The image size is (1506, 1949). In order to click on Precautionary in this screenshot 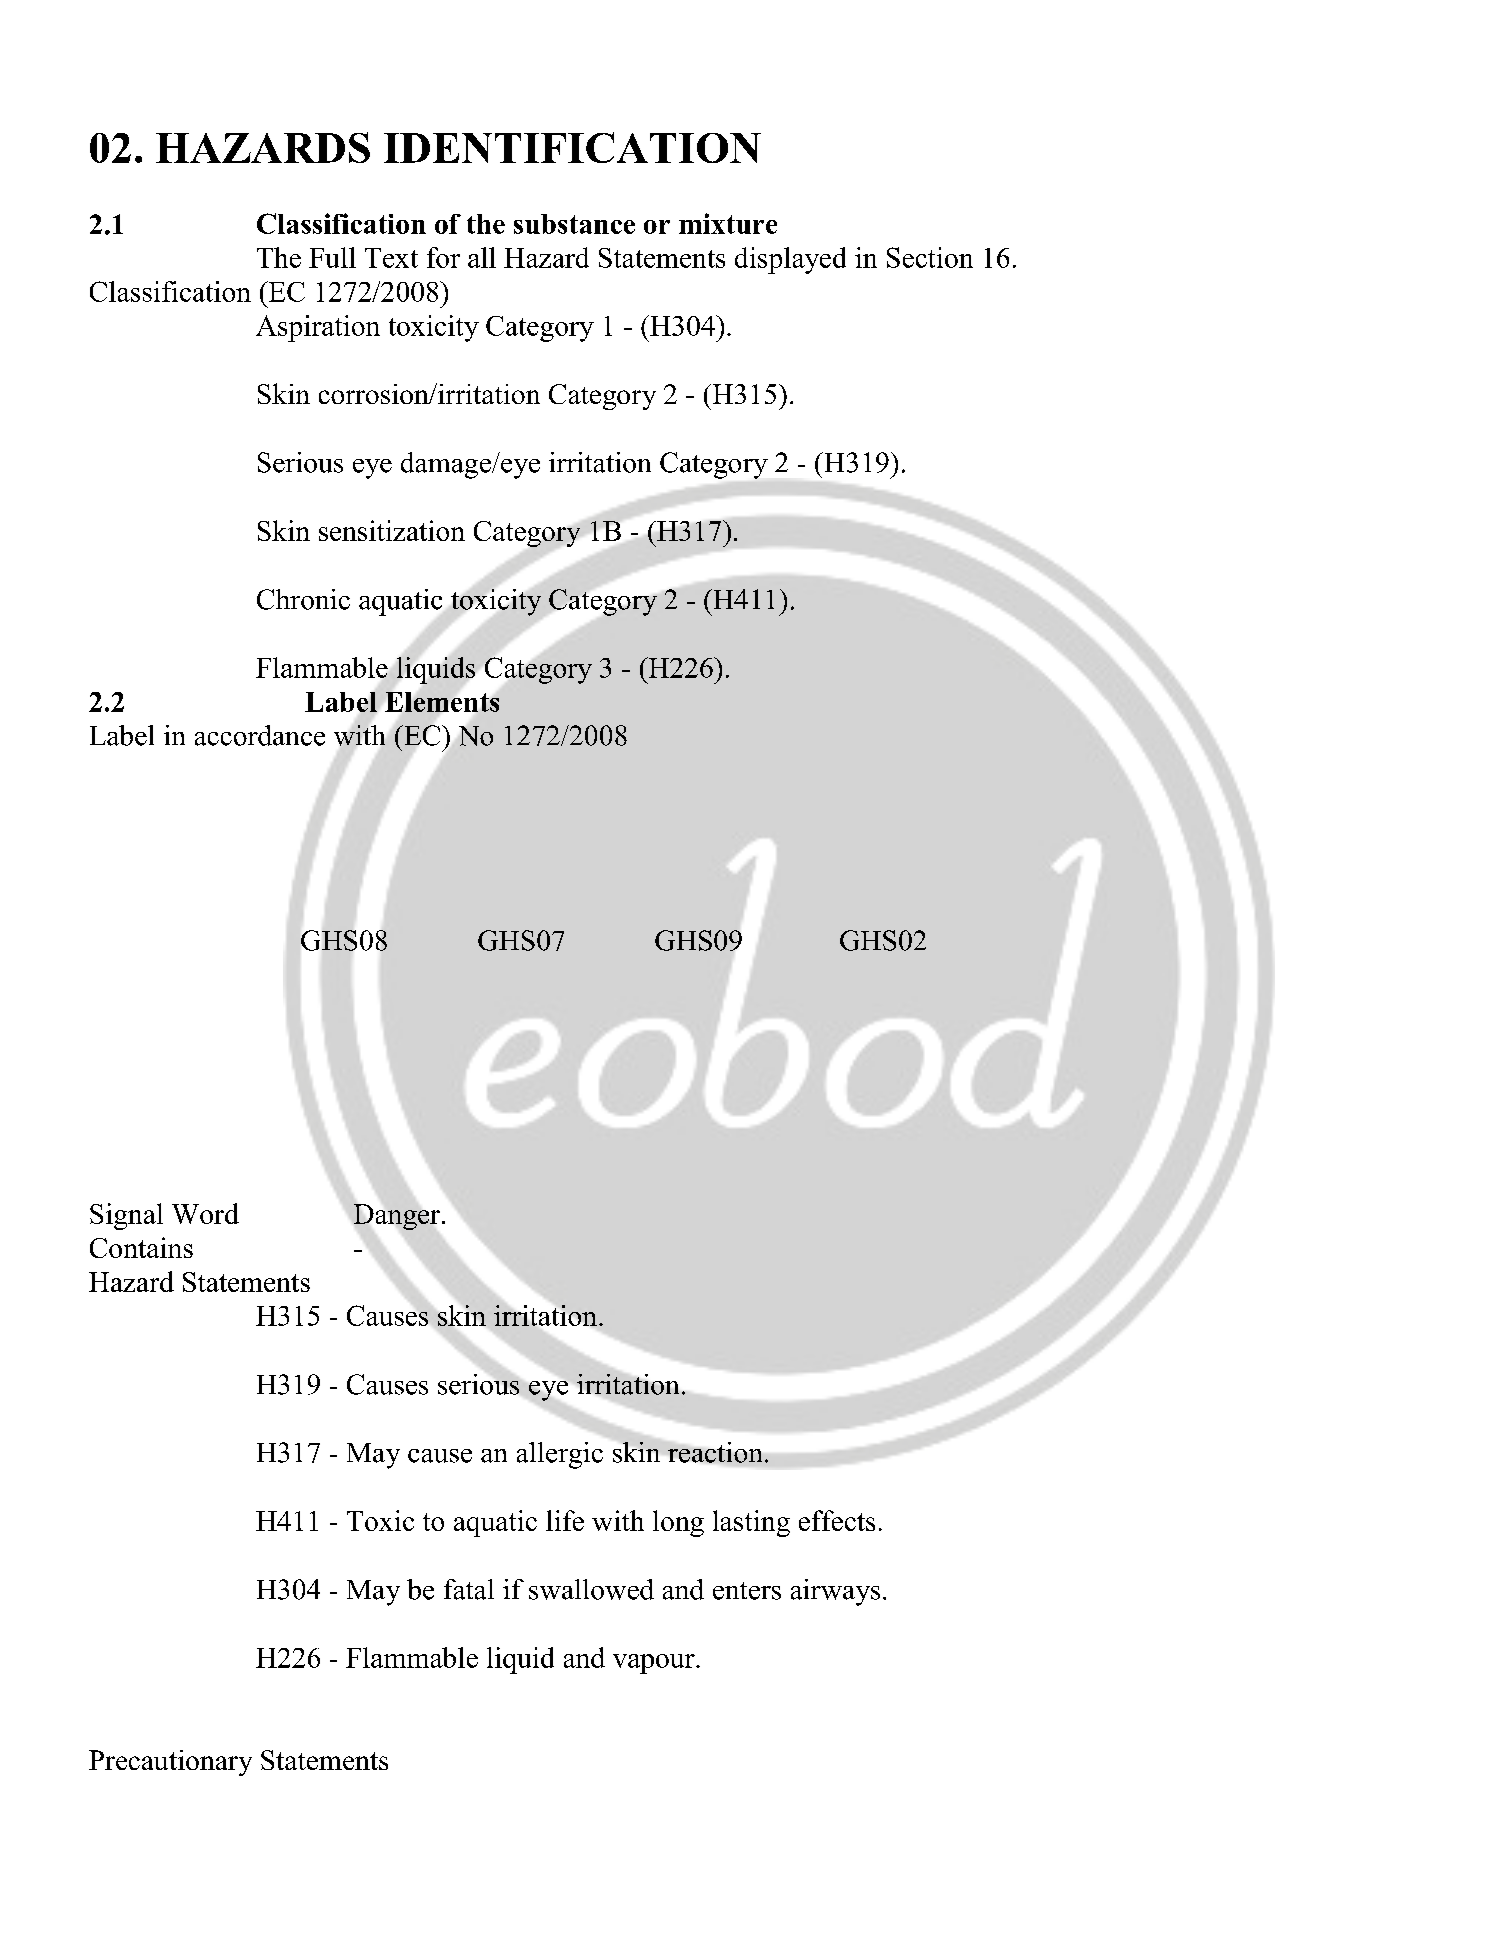, I will do `click(170, 1763)`.
